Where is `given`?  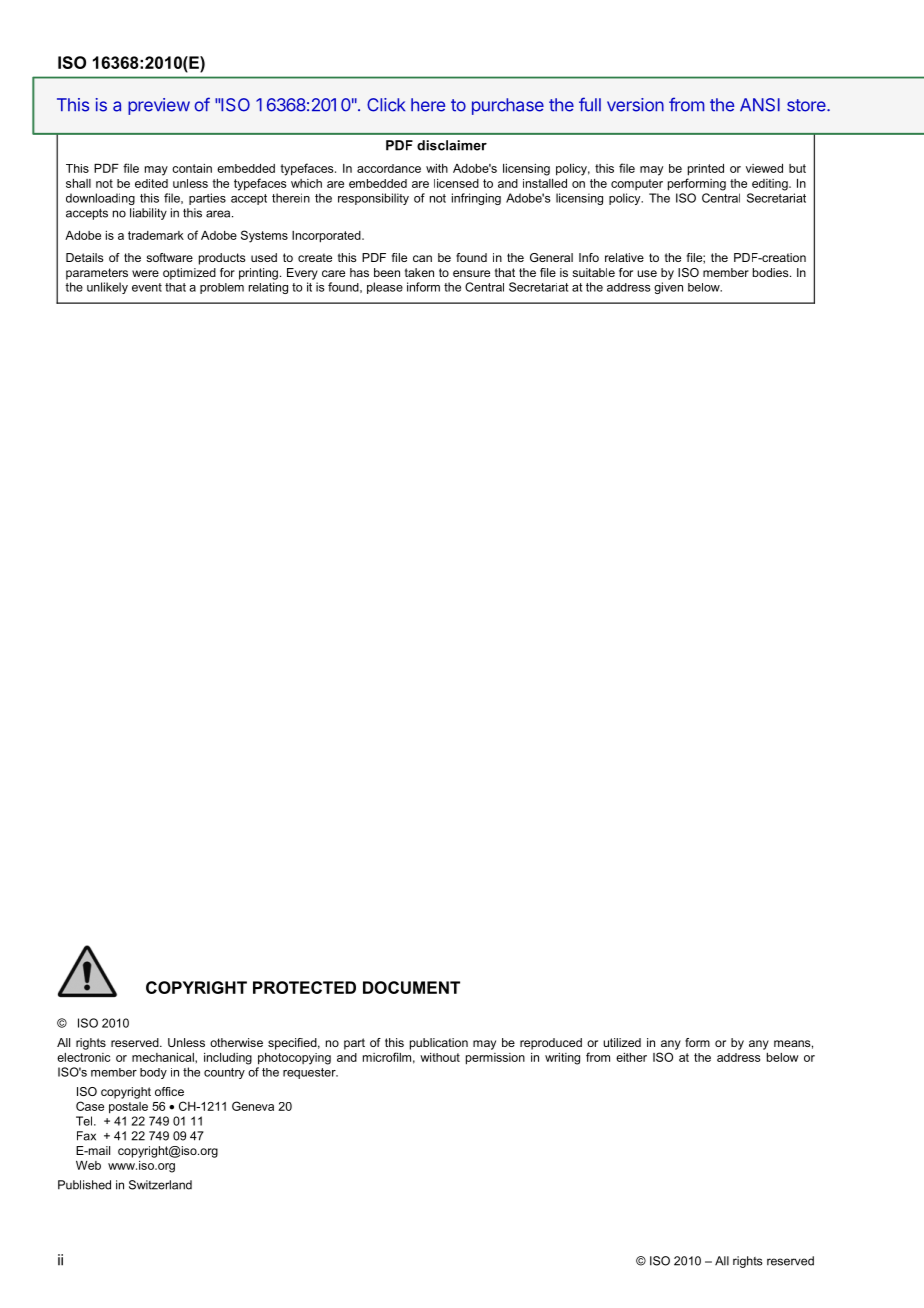 given is located at coordinates (668, 288).
